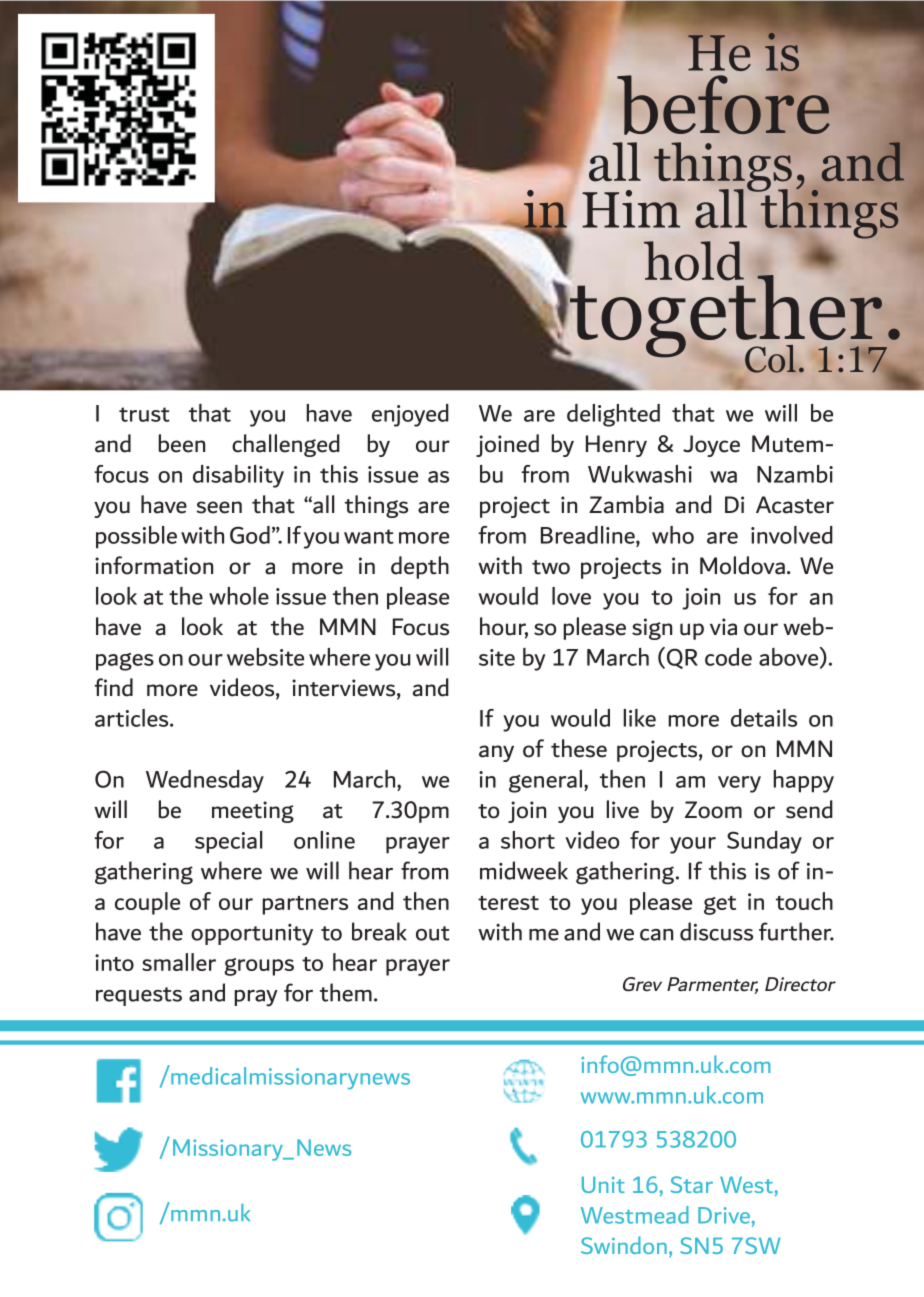 This page has width=924, height=1297. I want to click on trust, so click(144, 414).
